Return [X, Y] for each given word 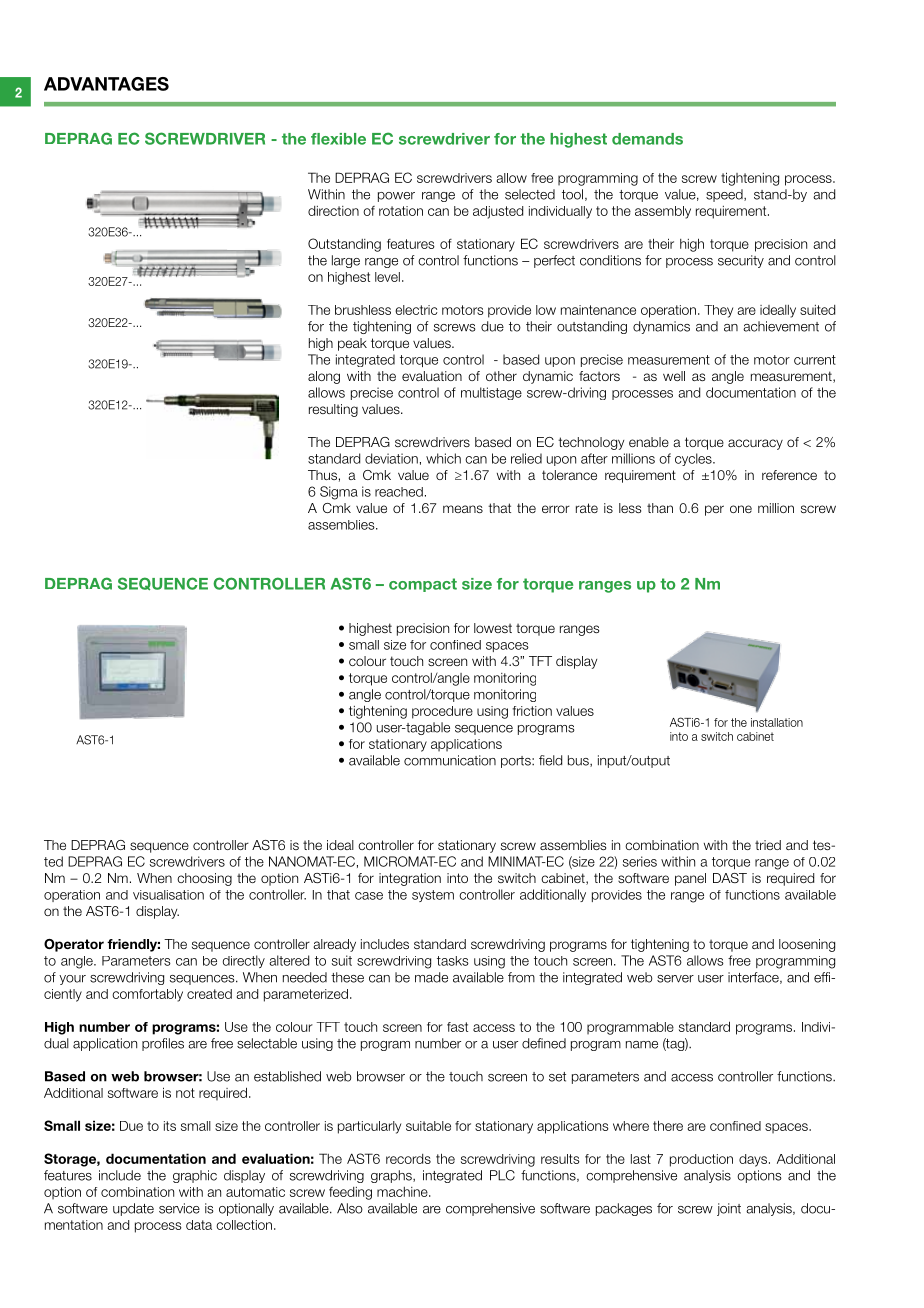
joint [729, 1209]
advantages [106, 84]
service [179, 1208]
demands [647, 139]
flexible [338, 139]
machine [403, 1192]
